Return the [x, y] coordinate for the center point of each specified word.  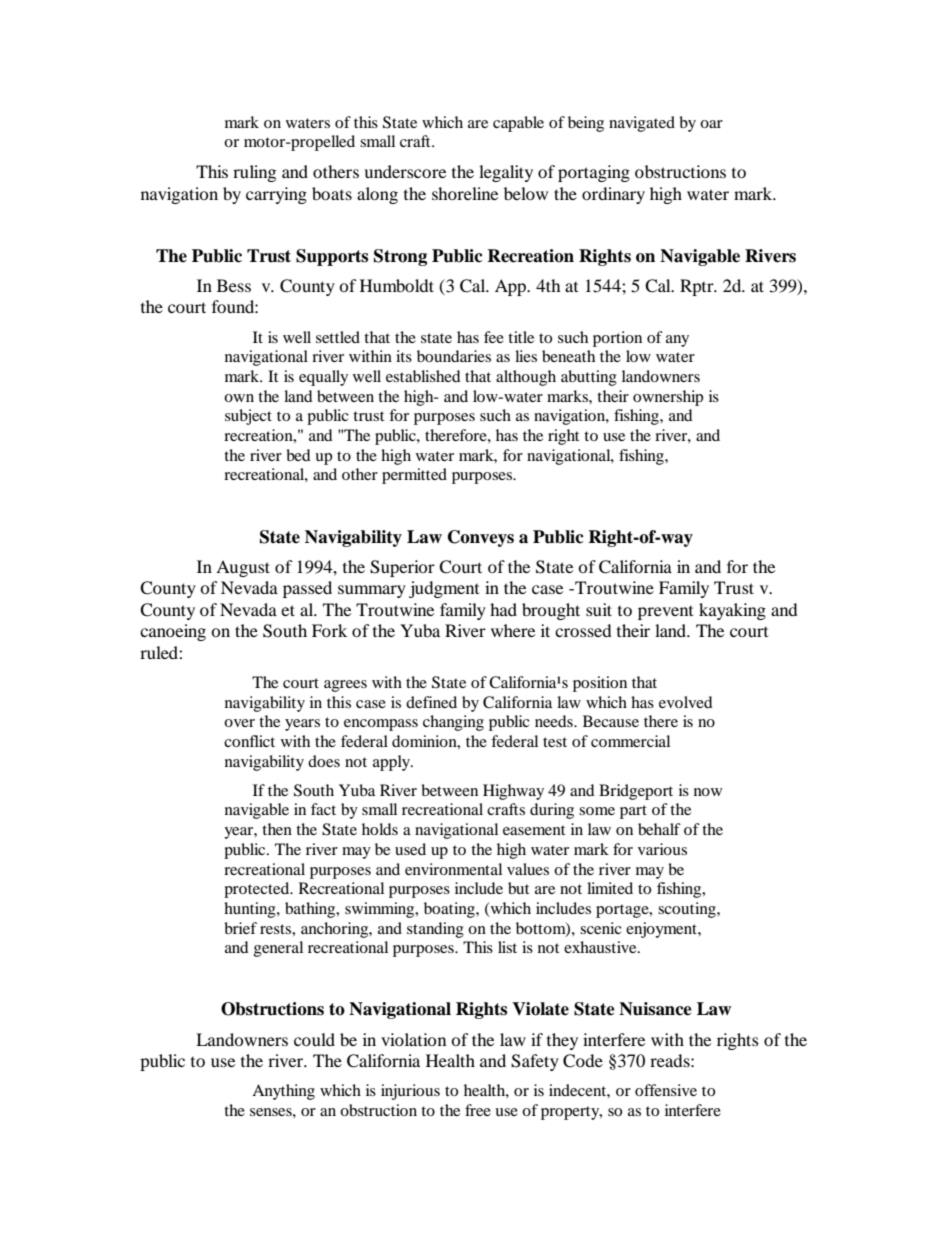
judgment [444, 589]
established [423, 376]
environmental [453, 869]
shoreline [465, 193]
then [277, 829]
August [243, 568]
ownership [668, 398]
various [662, 849]
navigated [642, 124]
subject [248, 417]
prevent [665, 613]
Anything [283, 1092]
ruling [254, 173]
